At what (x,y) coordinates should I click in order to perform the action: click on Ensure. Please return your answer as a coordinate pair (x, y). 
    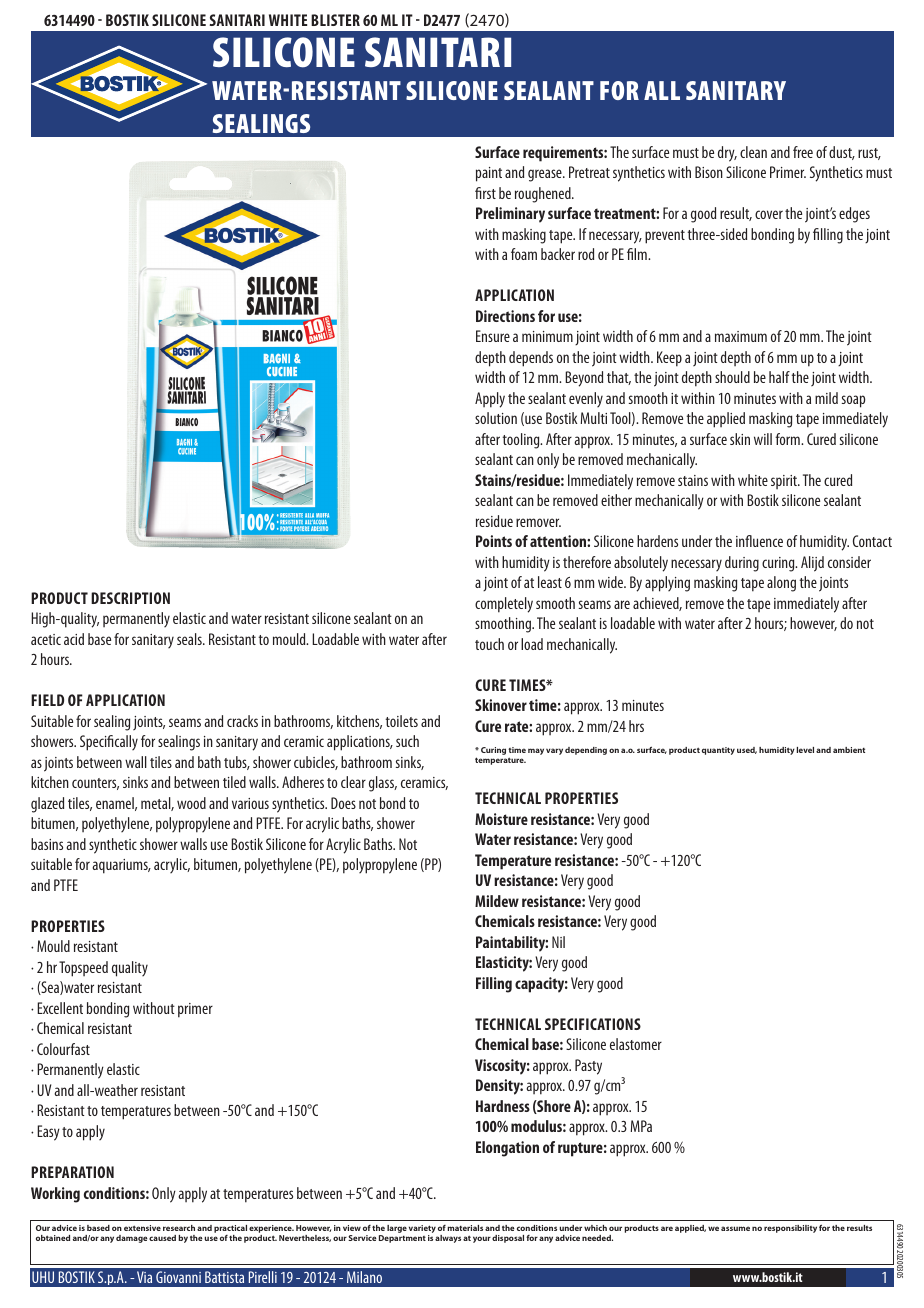
    Looking at the image, I should click on (493, 336).
